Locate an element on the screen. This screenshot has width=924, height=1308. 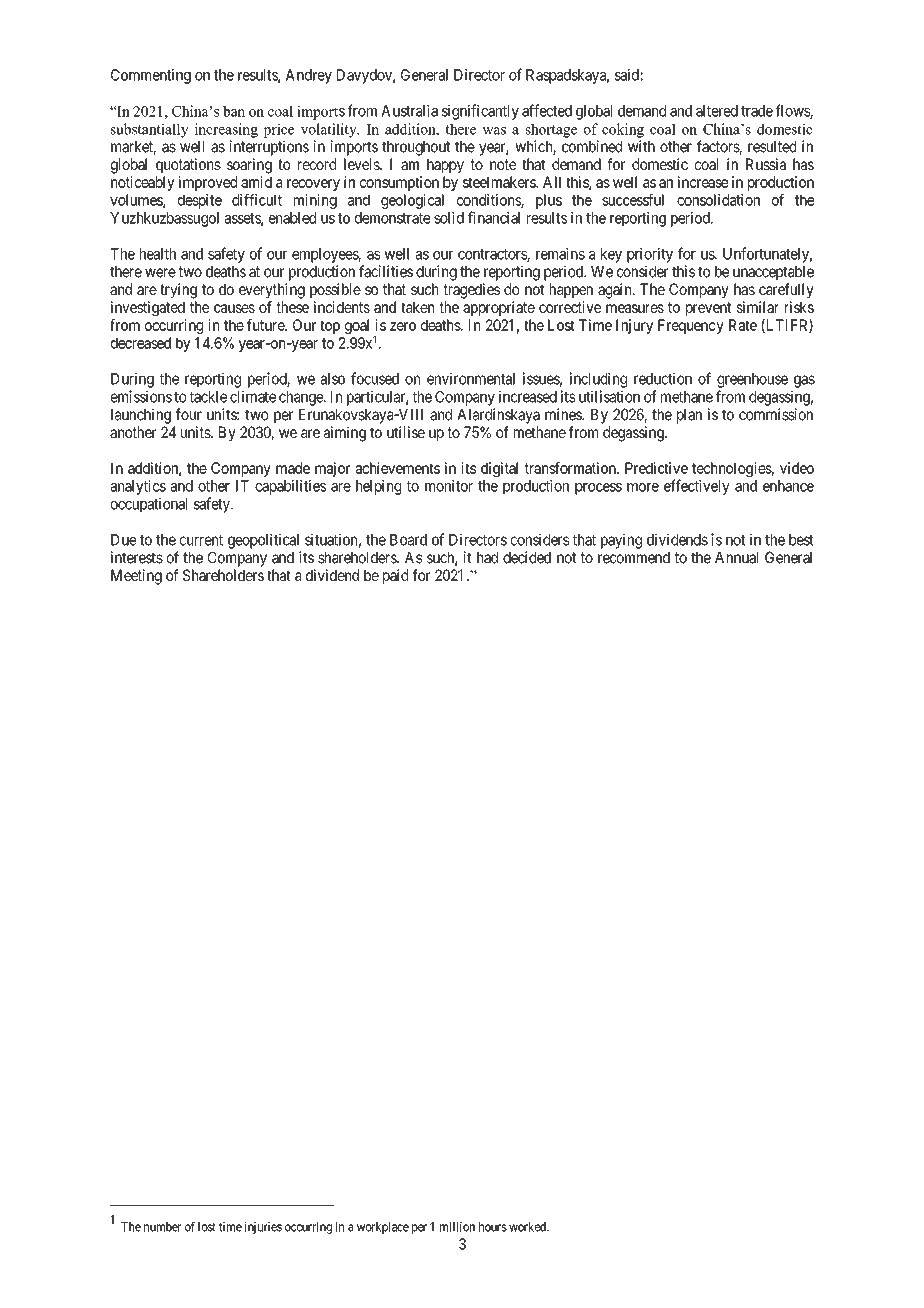
significantly is located at coordinates (480, 112).
